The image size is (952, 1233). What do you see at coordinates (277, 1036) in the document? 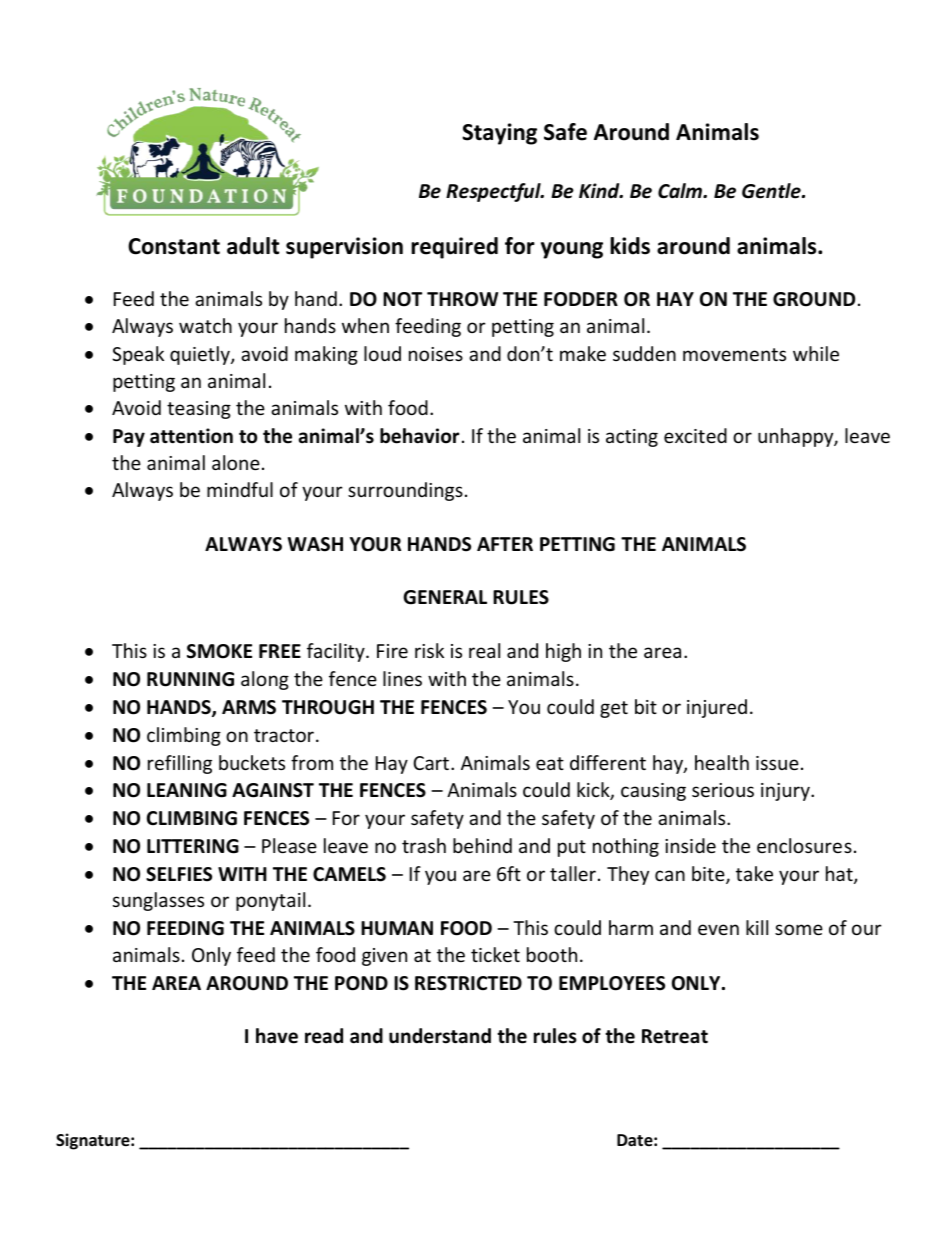
I see `have` at bounding box center [277, 1036].
